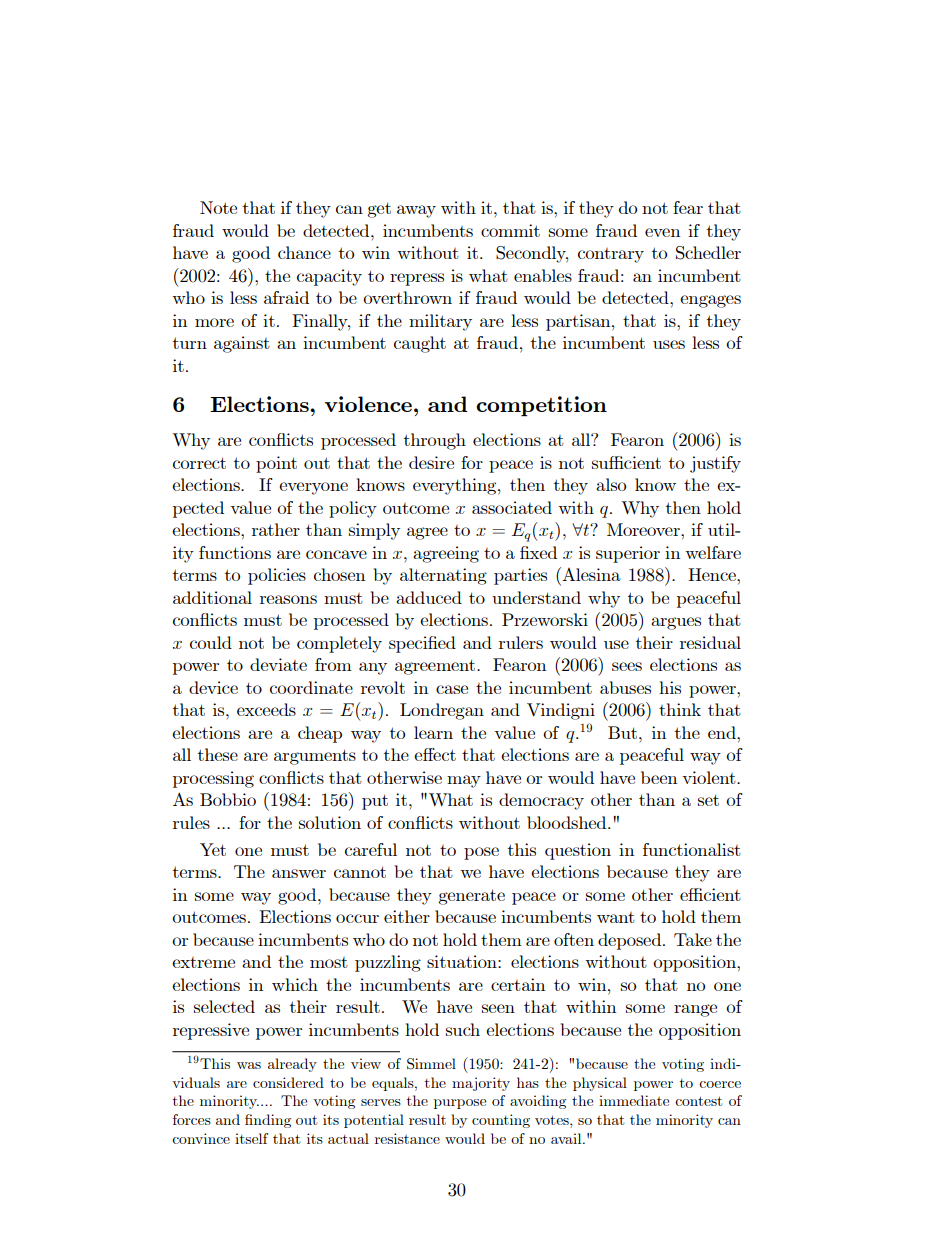  Describe the element at coordinates (627, 666) in the image. I see `sees` at that location.
